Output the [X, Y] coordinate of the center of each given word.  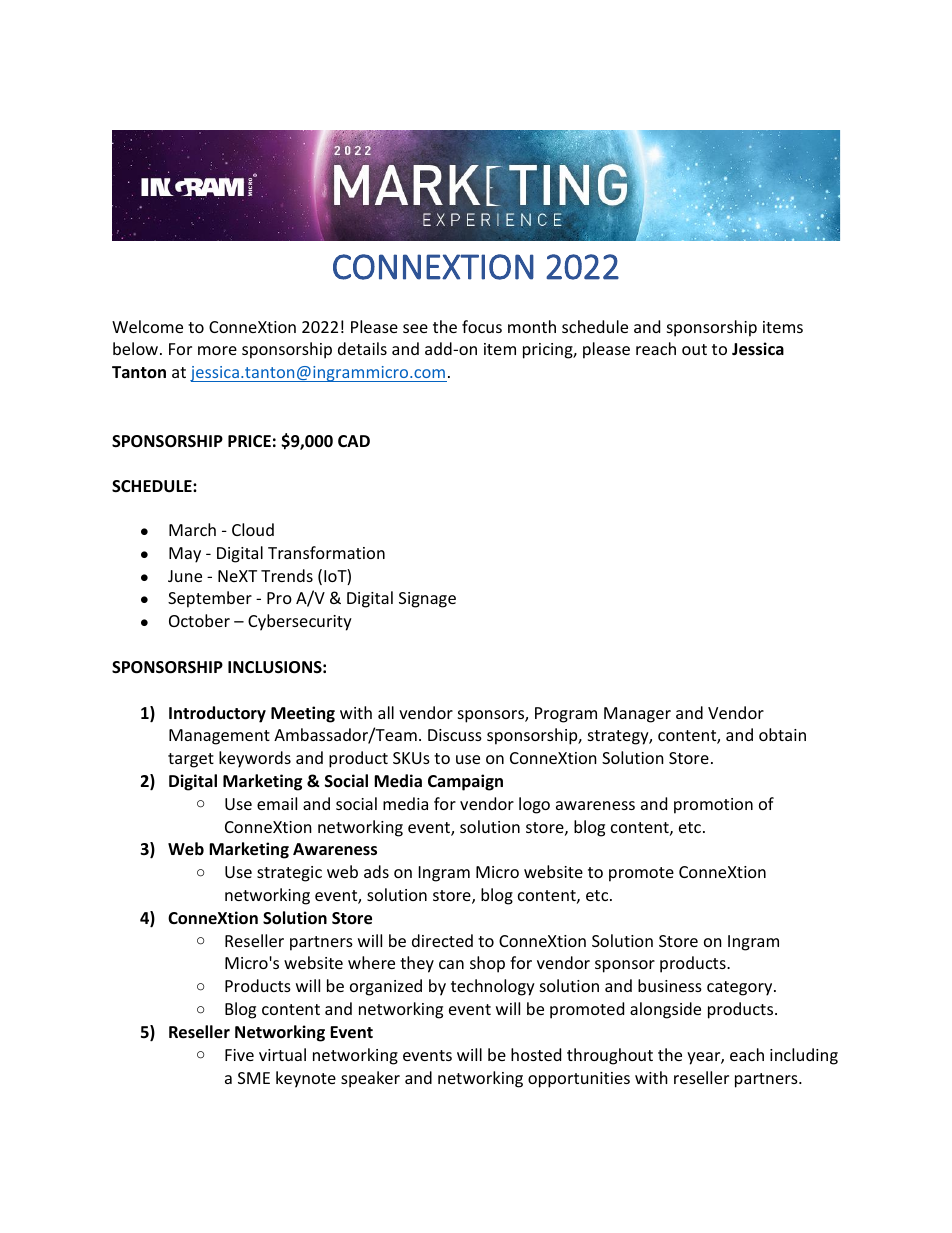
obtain [782, 734]
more [217, 350]
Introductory [217, 714]
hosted [536, 1054]
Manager [637, 715]
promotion [713, 806]
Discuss [455, 735]
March [192, 529]
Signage [427, 600]
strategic [289, 874]
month [532, 326]
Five [239, 1055]
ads [376, 871]
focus [482, 326]
